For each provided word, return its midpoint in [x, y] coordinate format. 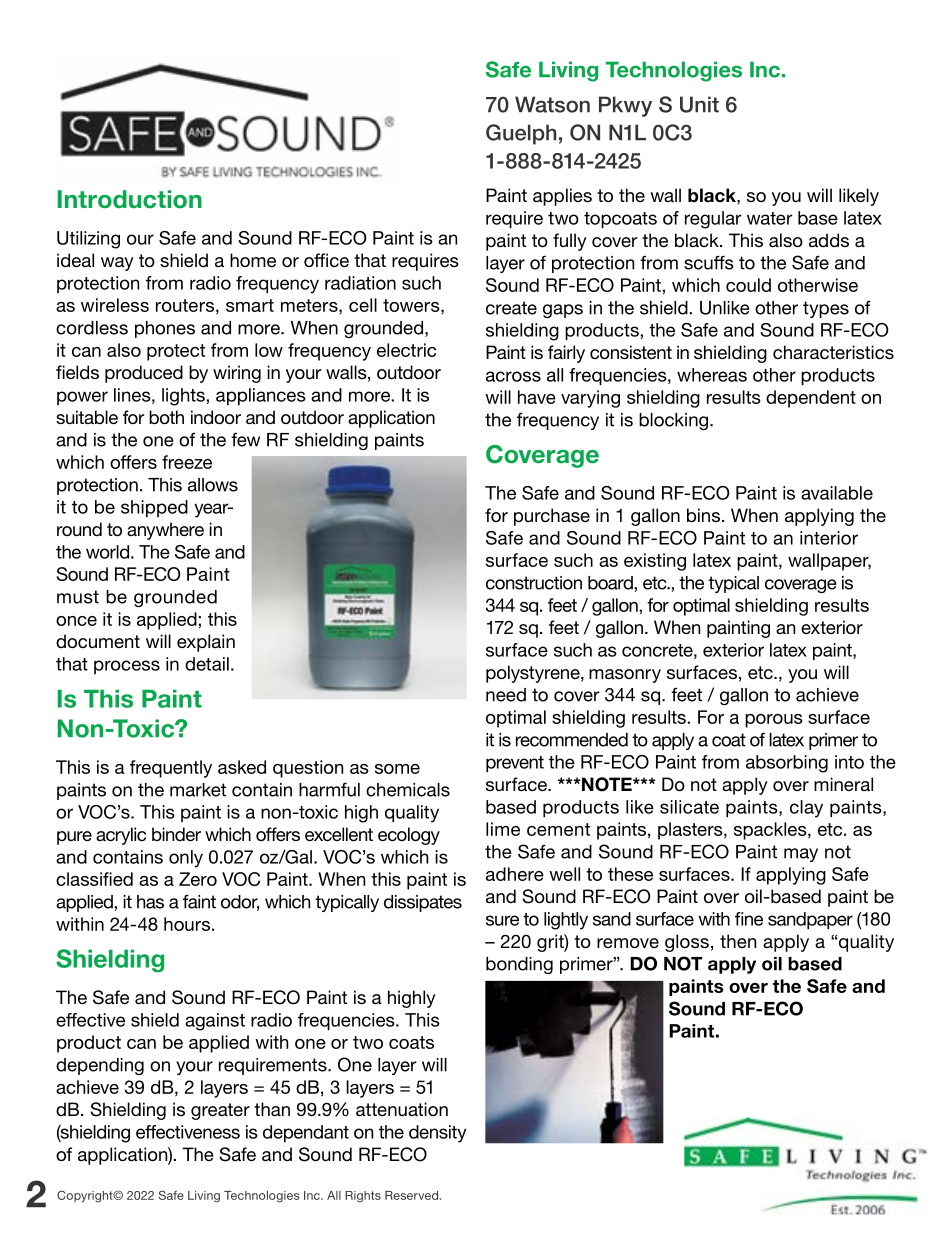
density [437, 1134]
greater [220, 1111]
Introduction [130, 199]
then [738, 941]
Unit [699, 104]
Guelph [521, 134]
